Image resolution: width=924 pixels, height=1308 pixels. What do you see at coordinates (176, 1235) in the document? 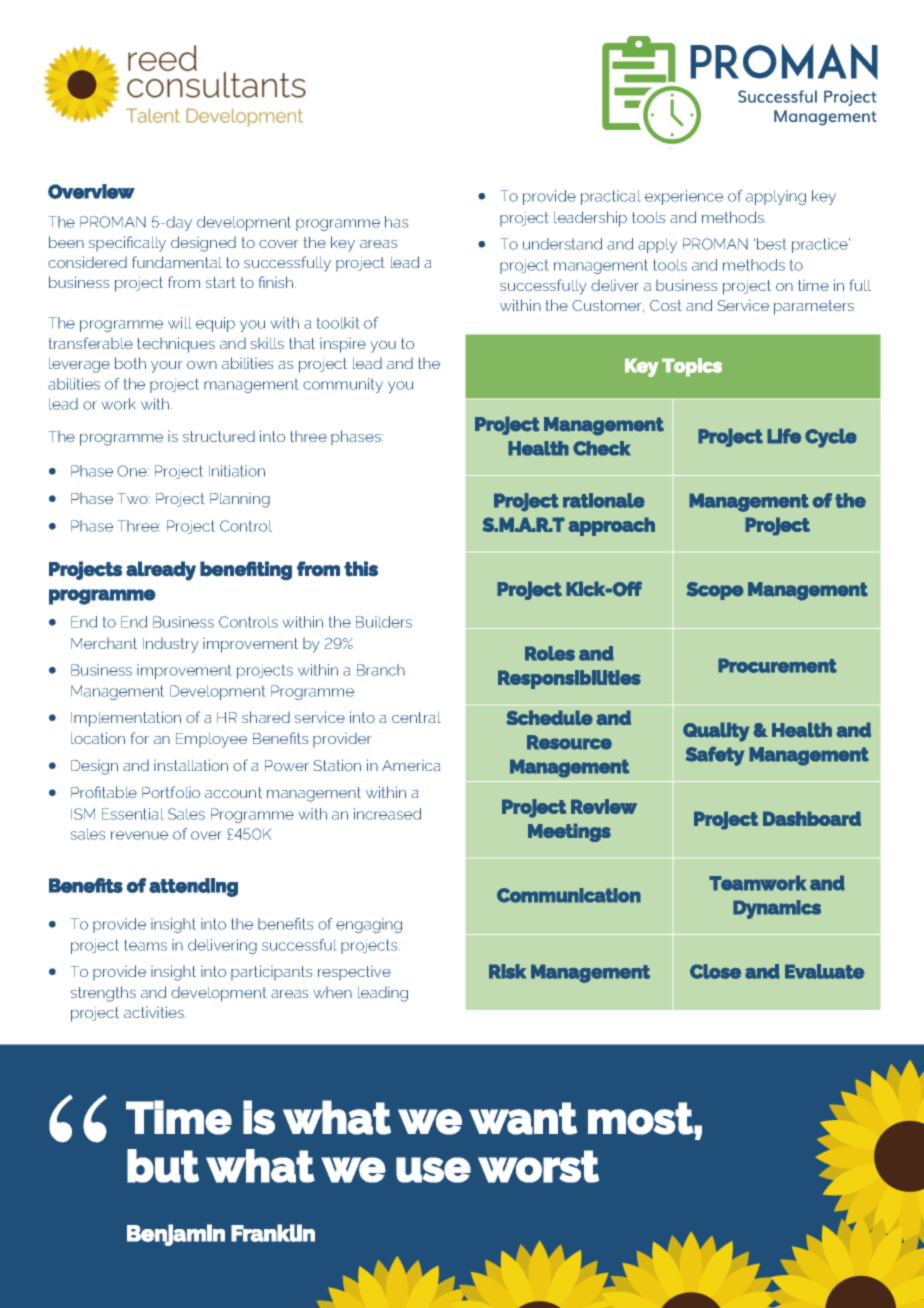
I see `Benjamin` at bounding box center [176, 1235].
